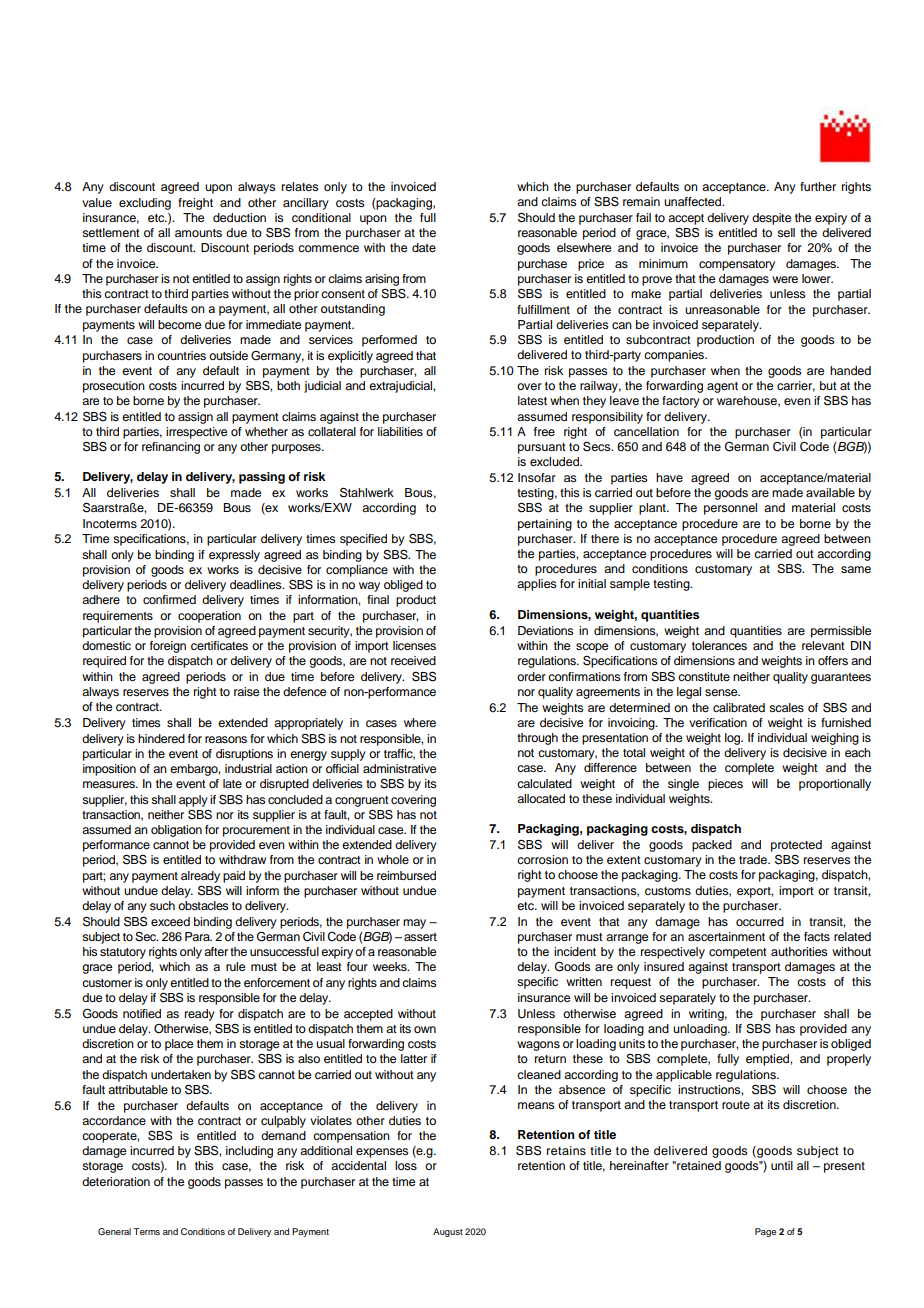  What do you see at coordinates (771, 219) in the document?
I see `despite` at bounding box center [771, 219].
